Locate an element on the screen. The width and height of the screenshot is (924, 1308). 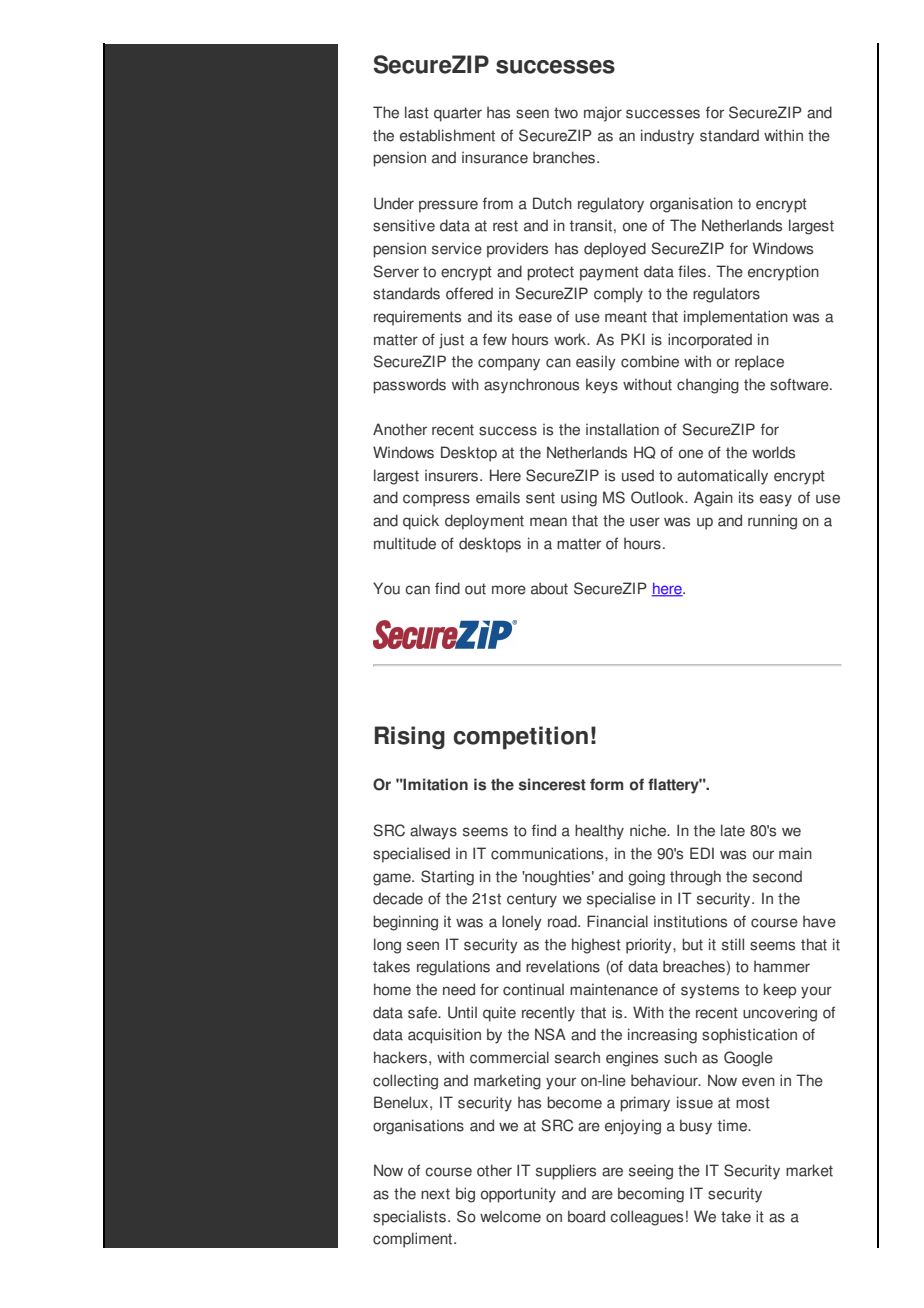
form is located at coordinates (606, 784).
